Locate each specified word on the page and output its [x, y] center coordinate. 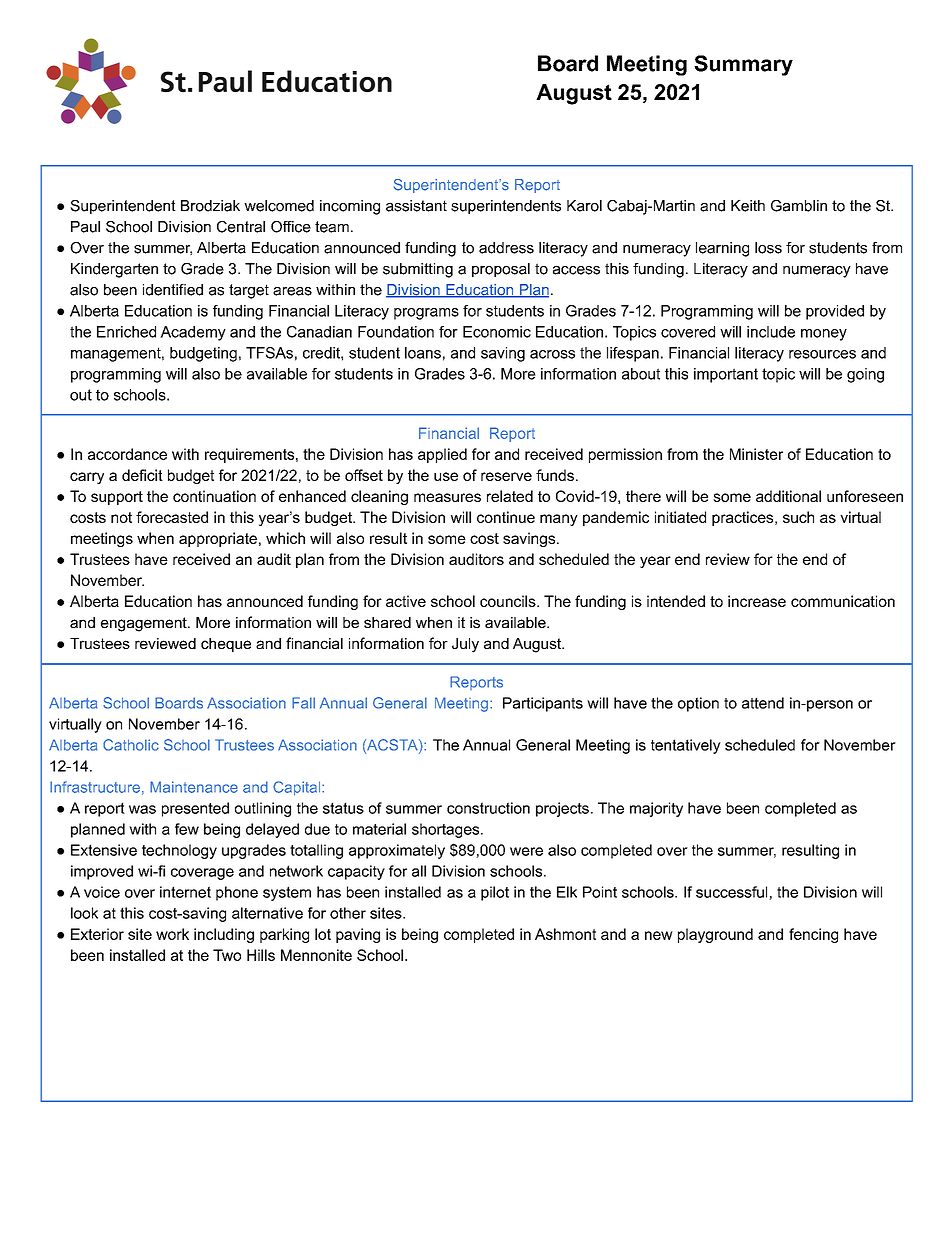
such [798, 517]
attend [763, 703]
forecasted [172, 517]
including [224, 935]
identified [173, 290]
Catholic [131, 745]
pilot [495, 893]
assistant [416, 206]
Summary [743, 65]
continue [506, 517]
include [771, 332]
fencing [813, 935]
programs [426, 314]
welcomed [279, 206]
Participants [543, 704]
